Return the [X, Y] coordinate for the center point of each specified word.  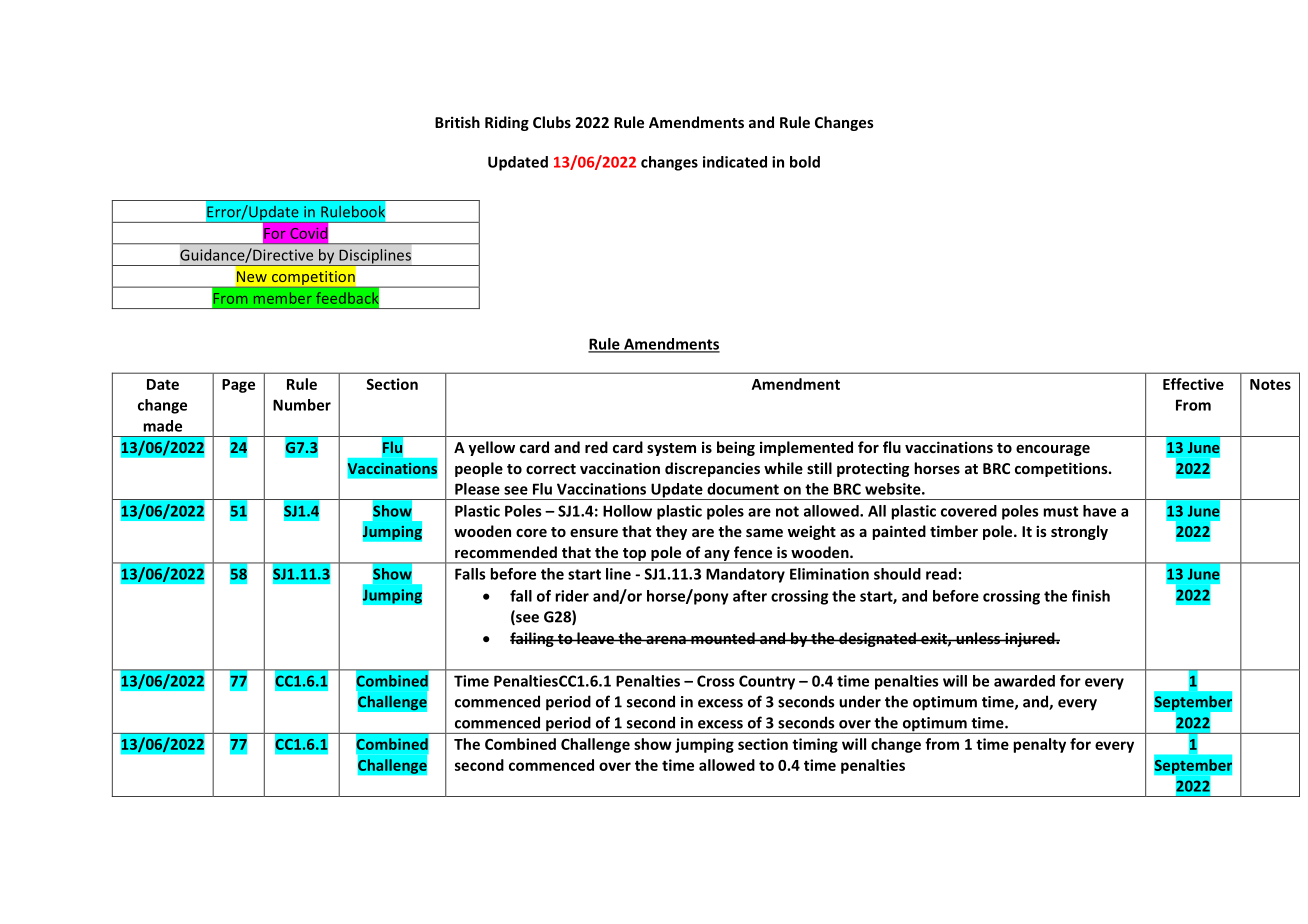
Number [302, 405]
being [736, 448]
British [457, 122]
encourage [1053, 450]
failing [533, 639]
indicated [735, 162]
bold [805, 162]
